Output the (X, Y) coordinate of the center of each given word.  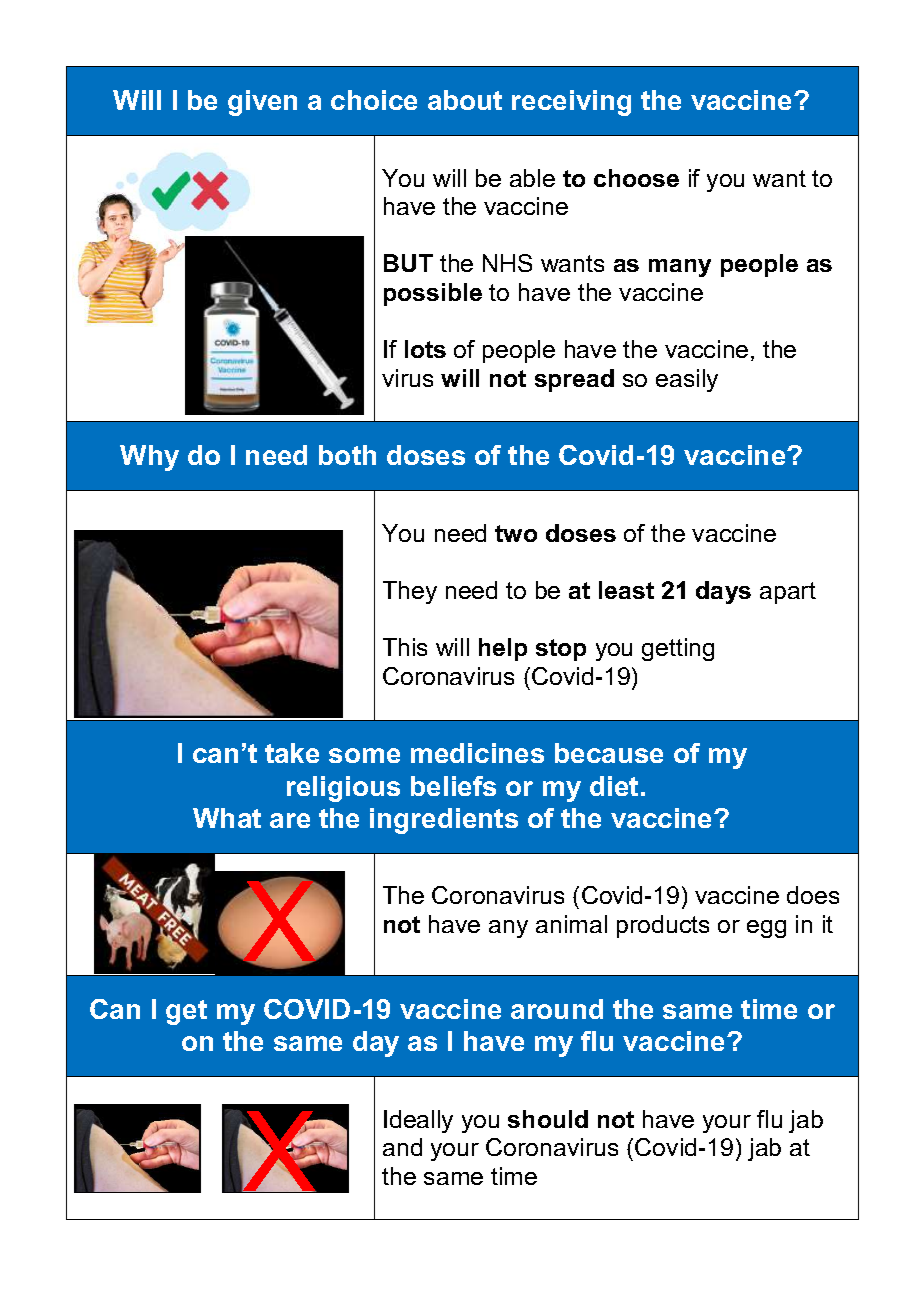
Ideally (418, 1121)
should (548, 1119)
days (723, 592)
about (465, 100)
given (262, 103)
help (503, 649)
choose (636, 178)
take (292, 753)
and (402, 1147)
